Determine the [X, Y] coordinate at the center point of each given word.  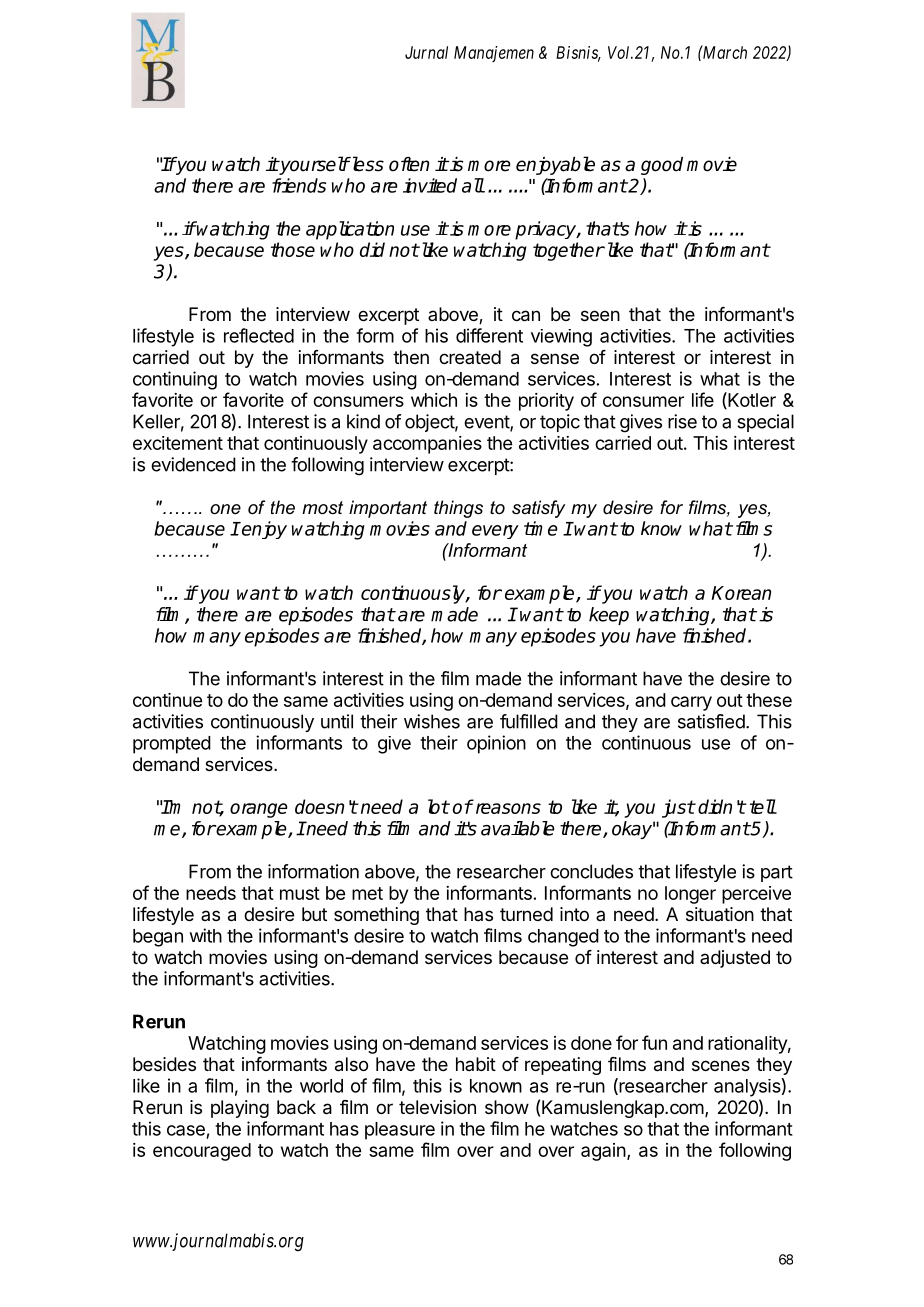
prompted [172, 745]
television [437, 1107]
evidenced [193, 464]
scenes [721, 1065]
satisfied [711, 721]
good [662, 166]
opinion [496, 744]
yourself [314, 165]
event [487, 423]
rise [682, 421]
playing [240, 1109]
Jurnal [426, 52]
